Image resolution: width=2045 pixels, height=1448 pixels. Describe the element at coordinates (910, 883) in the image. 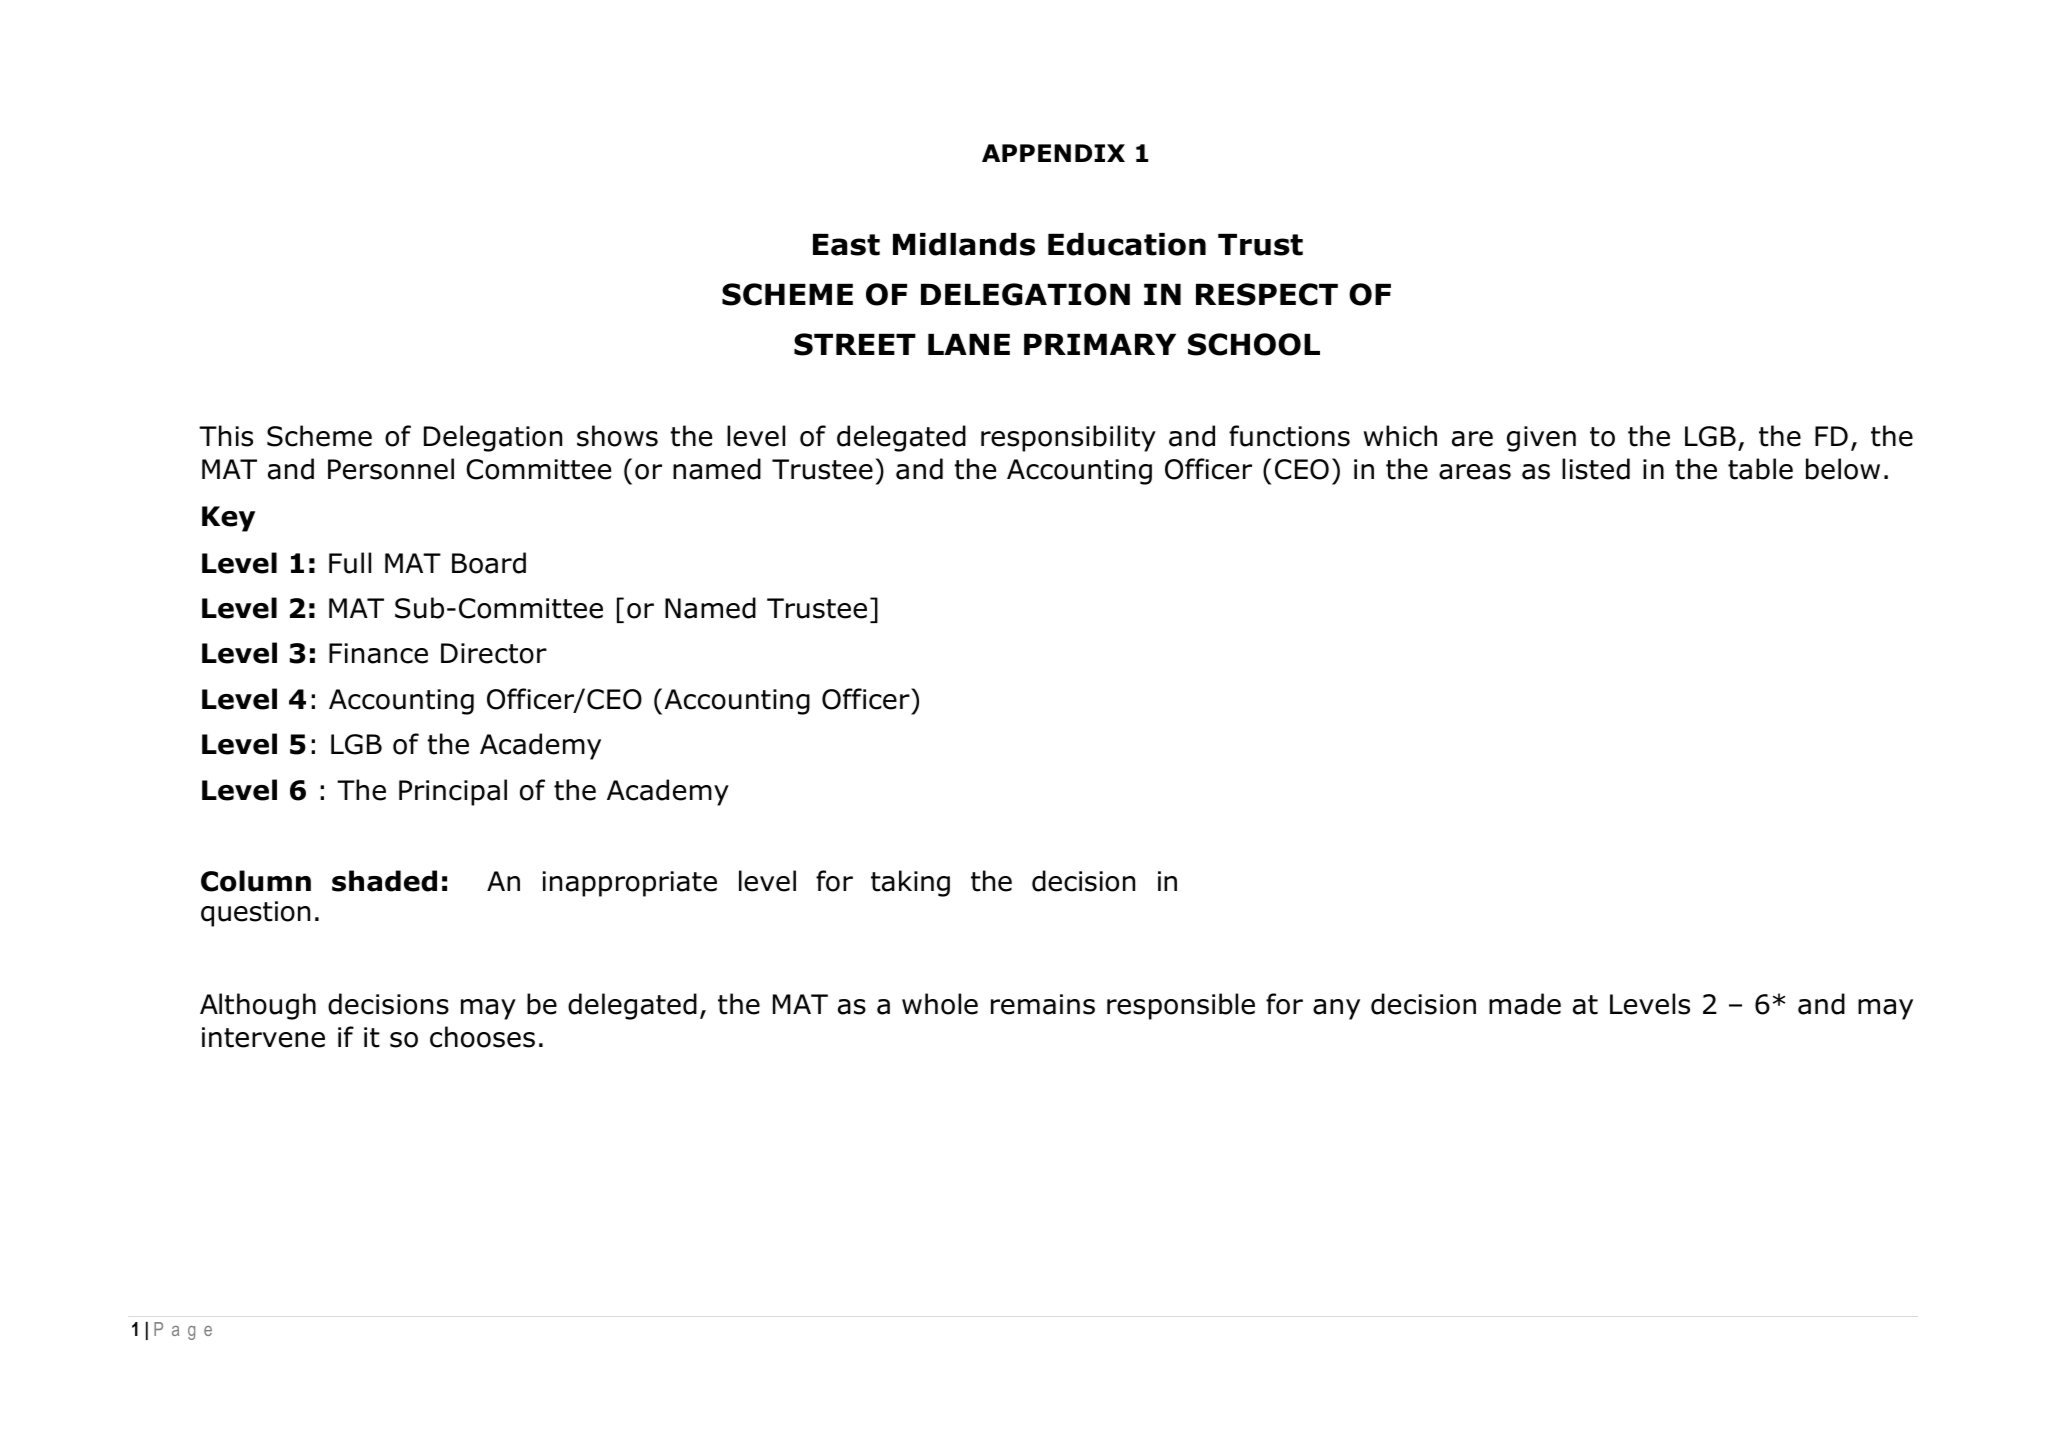

I see `taking` at that location.
